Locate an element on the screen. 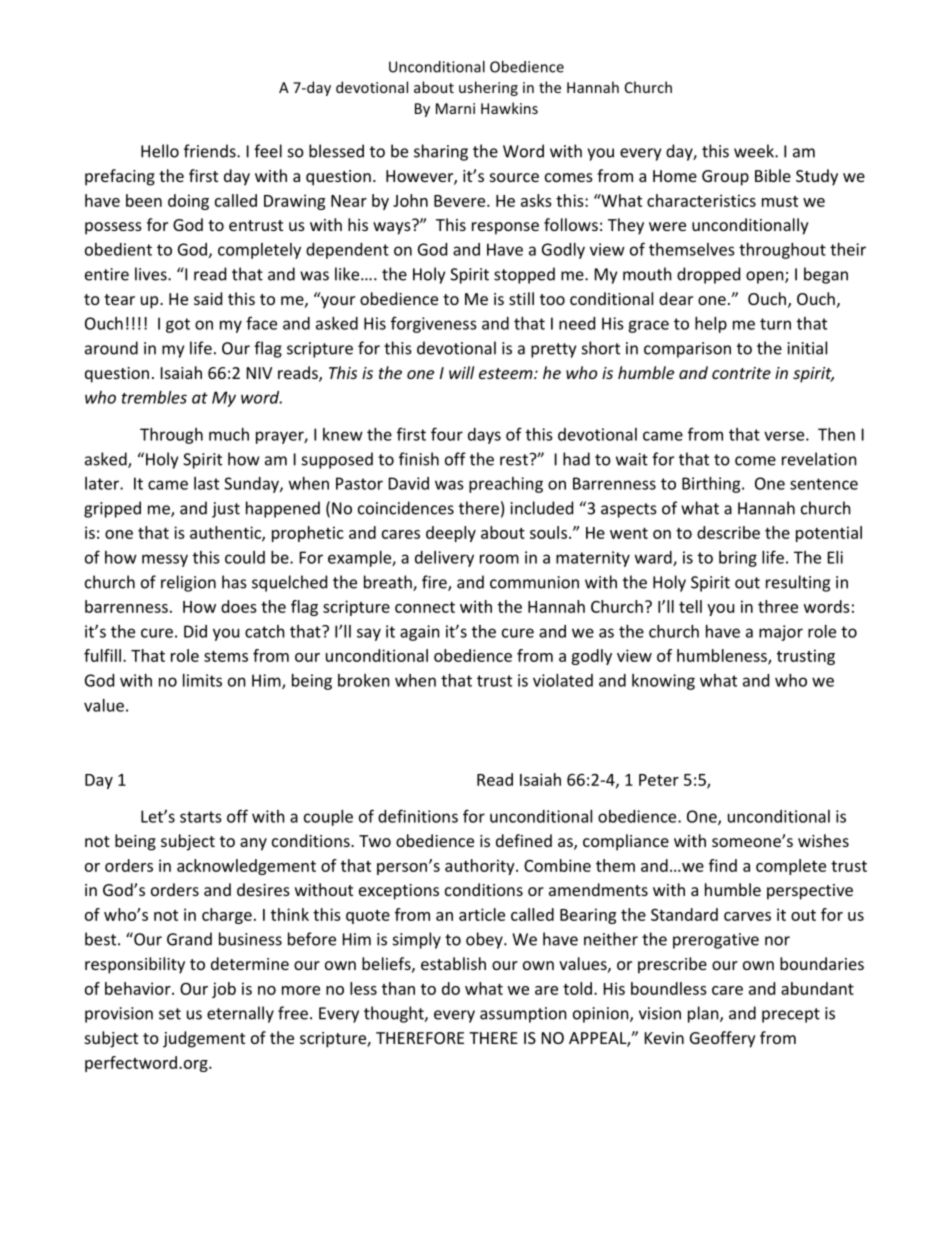 The image size is (952, 1233). messy is located at coordinates (165, 560).
